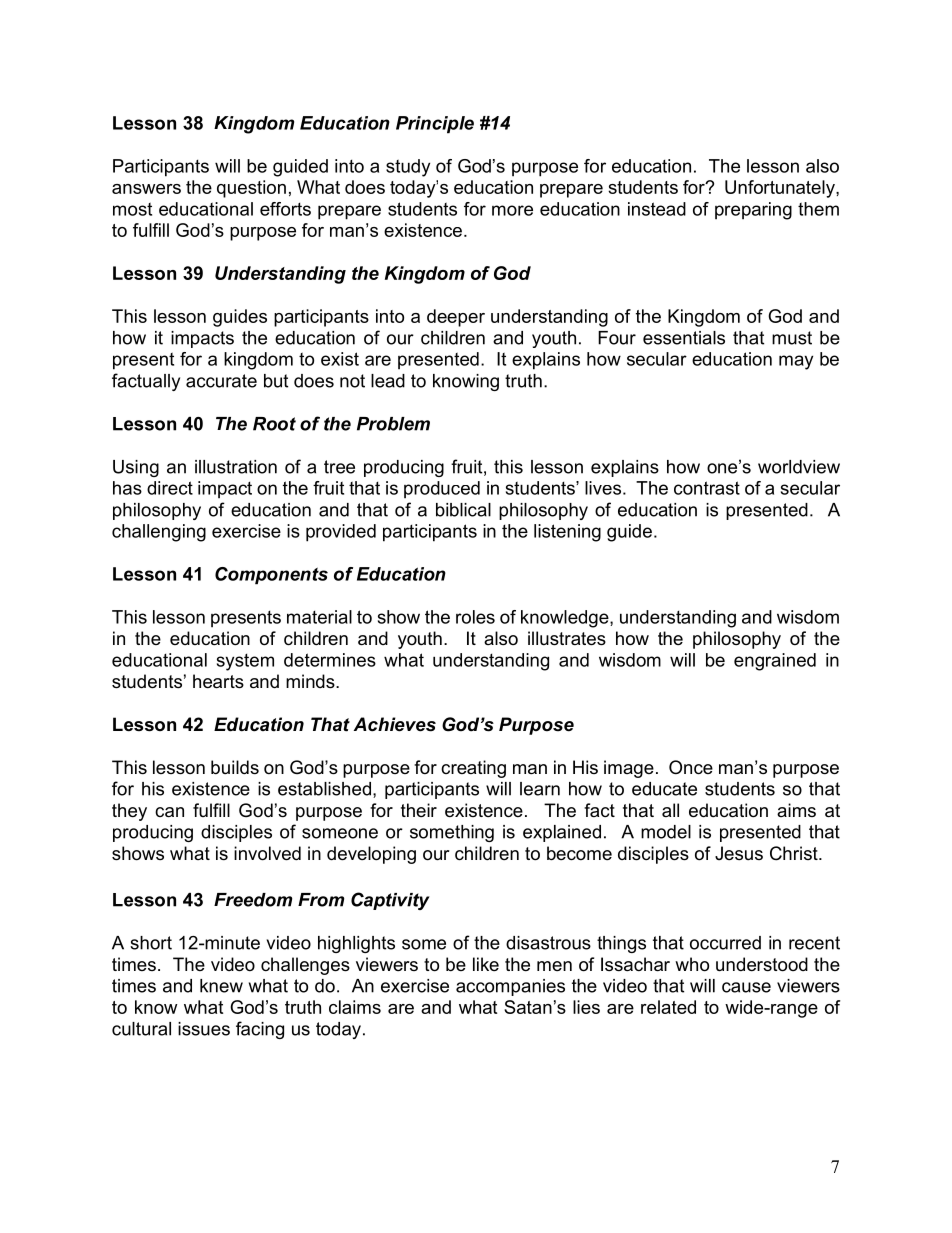 The height and width of the screenshot is (1233, 952). Describe the element at coordinates (271, 576) in the screenshot. I see `Components` at that location.
